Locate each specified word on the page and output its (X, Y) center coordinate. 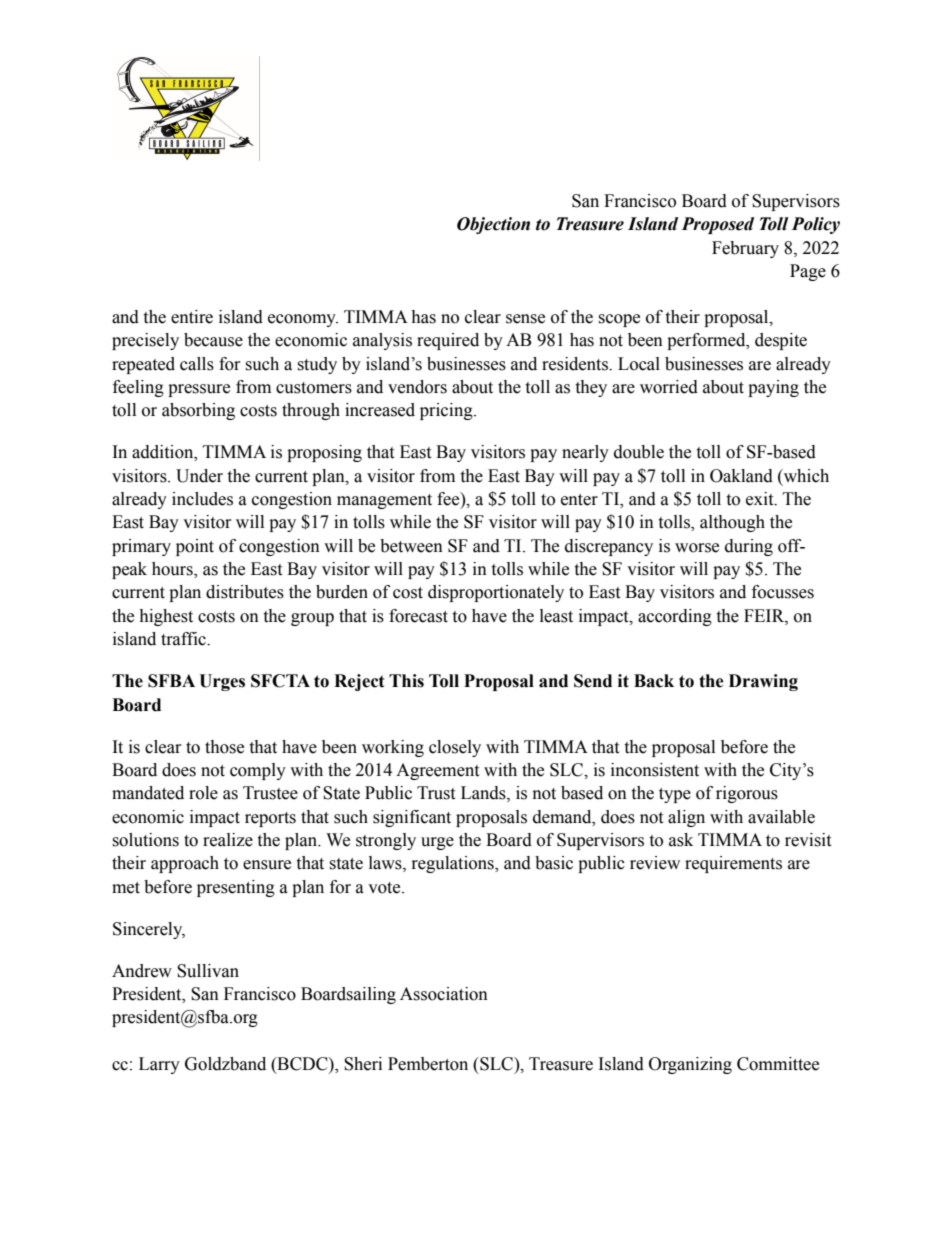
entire (192, 317)
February (745, 249)
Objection (493, 225)
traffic (184, 639)
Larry (159, 1065)
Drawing (763, 682)
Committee (778, 1064)
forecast (418, 616)
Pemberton (428, 1064)
